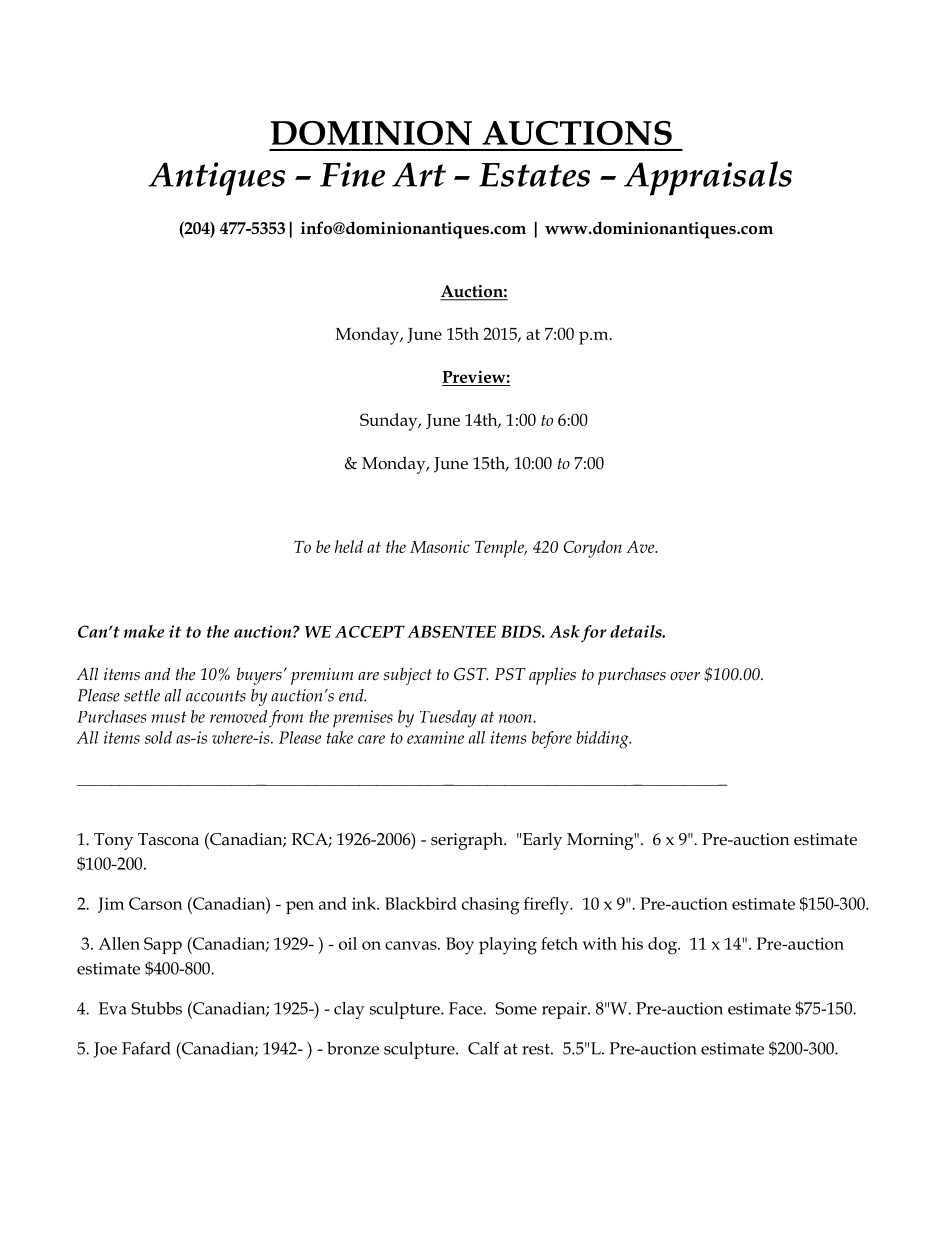 Image resolution: width=952 pixels, height=1233 pixels. What do you see at coordinates (435, 737) in the page?
I see `examine` at bounding box center [435, 737].
